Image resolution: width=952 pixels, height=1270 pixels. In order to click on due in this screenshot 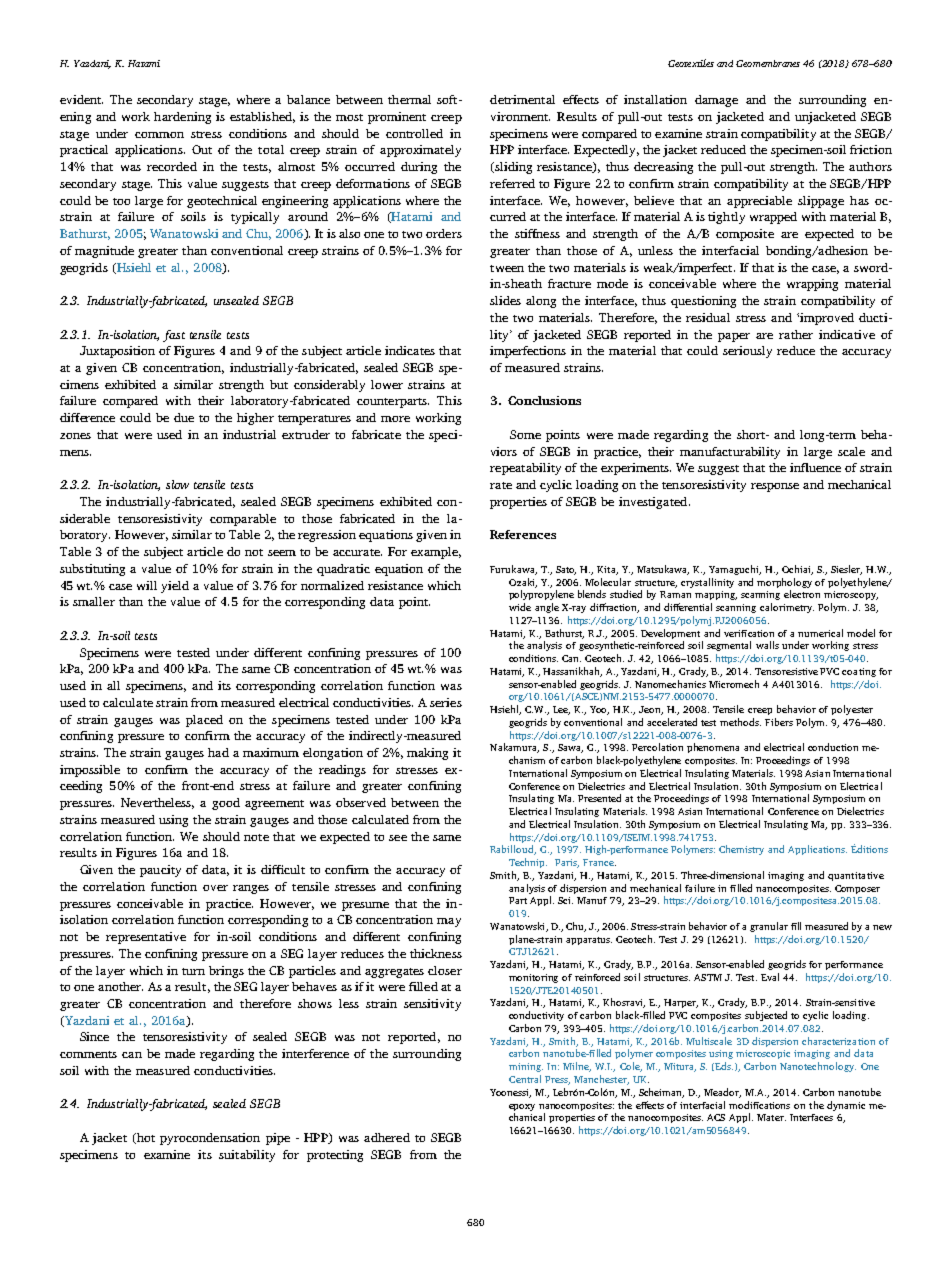, I will do `click(184, 417)`.
